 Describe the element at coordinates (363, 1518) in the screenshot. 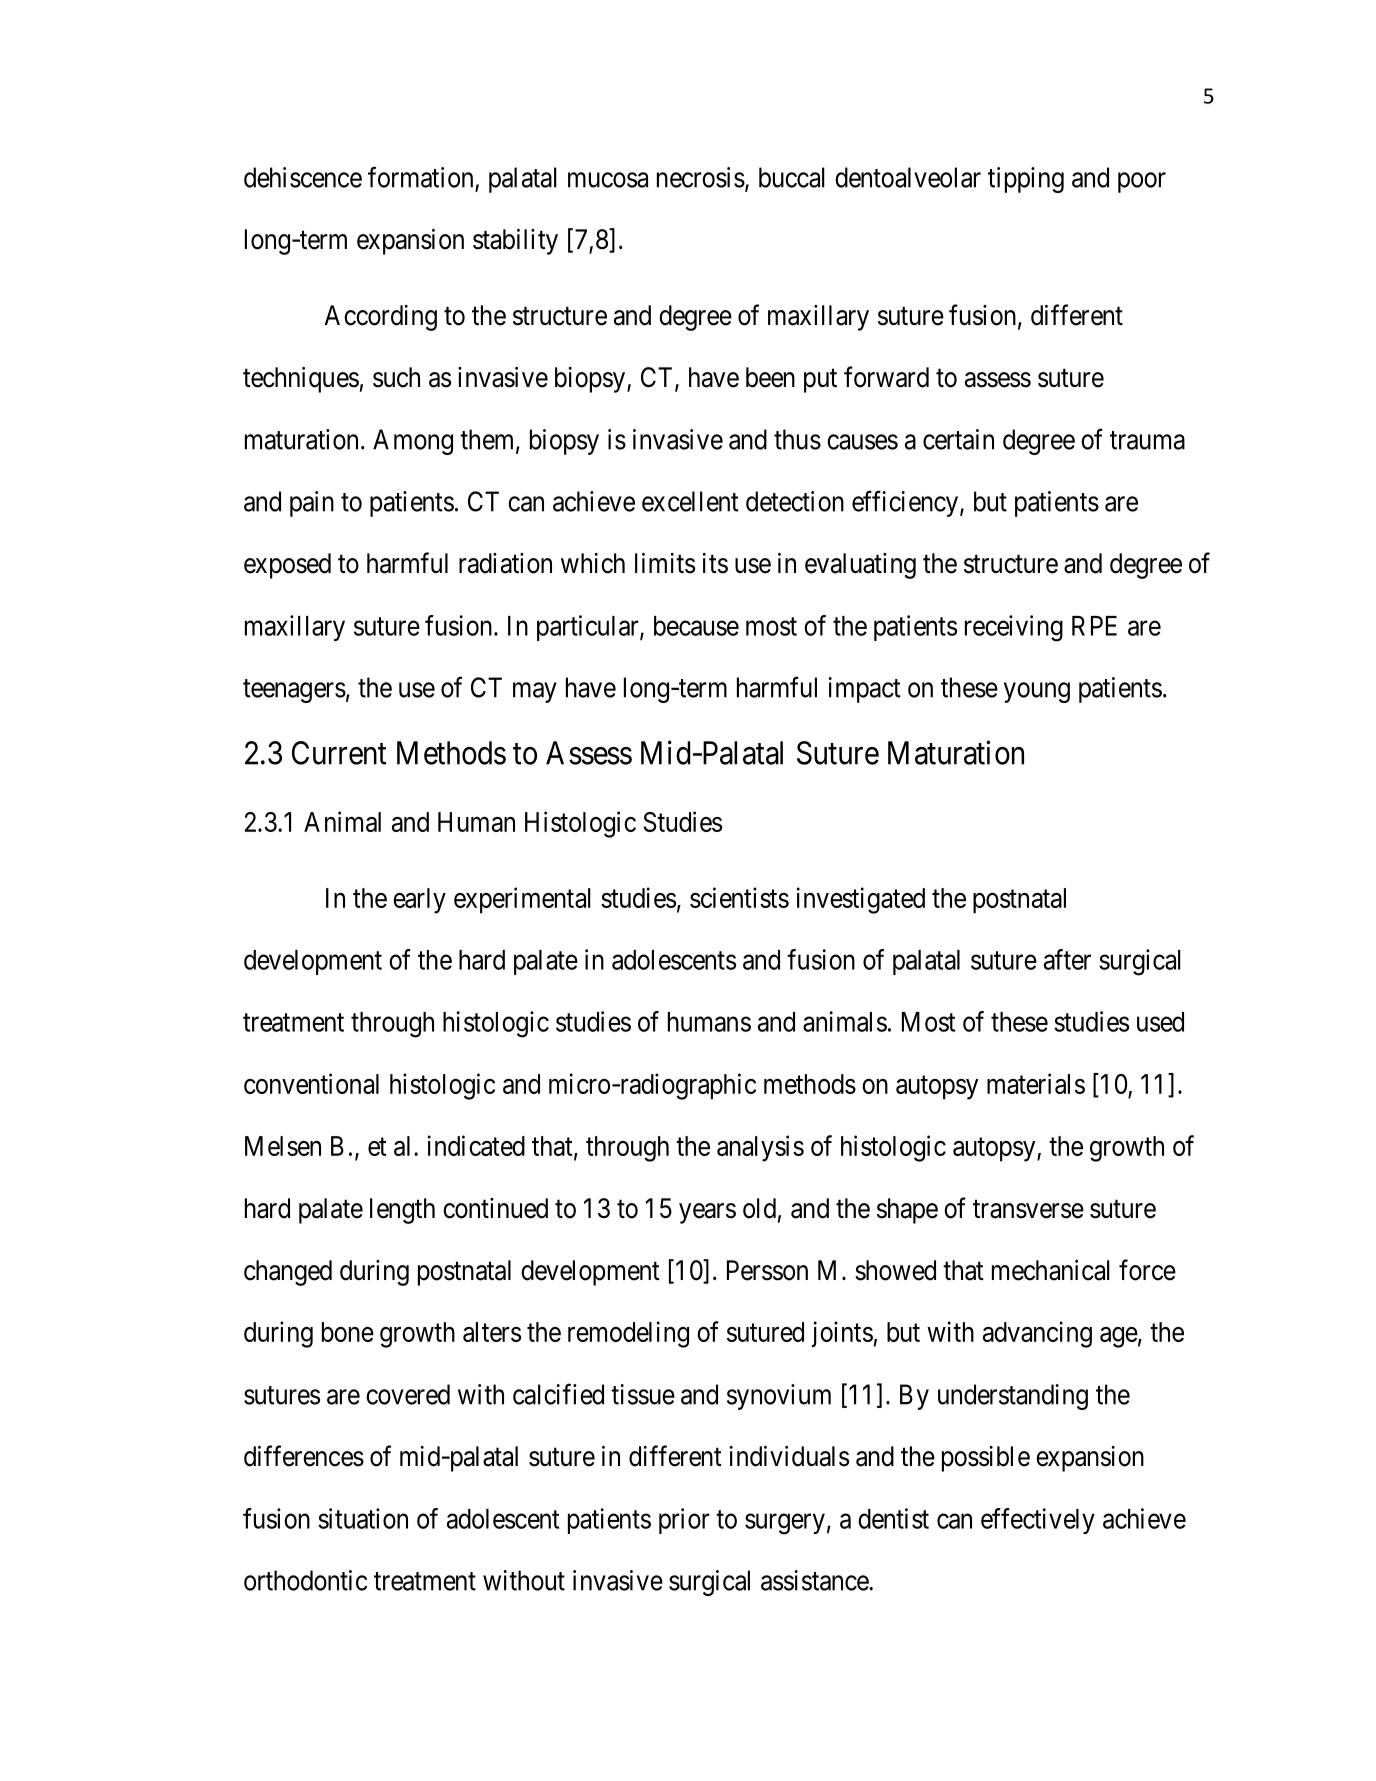

I see `situation` at that location.
